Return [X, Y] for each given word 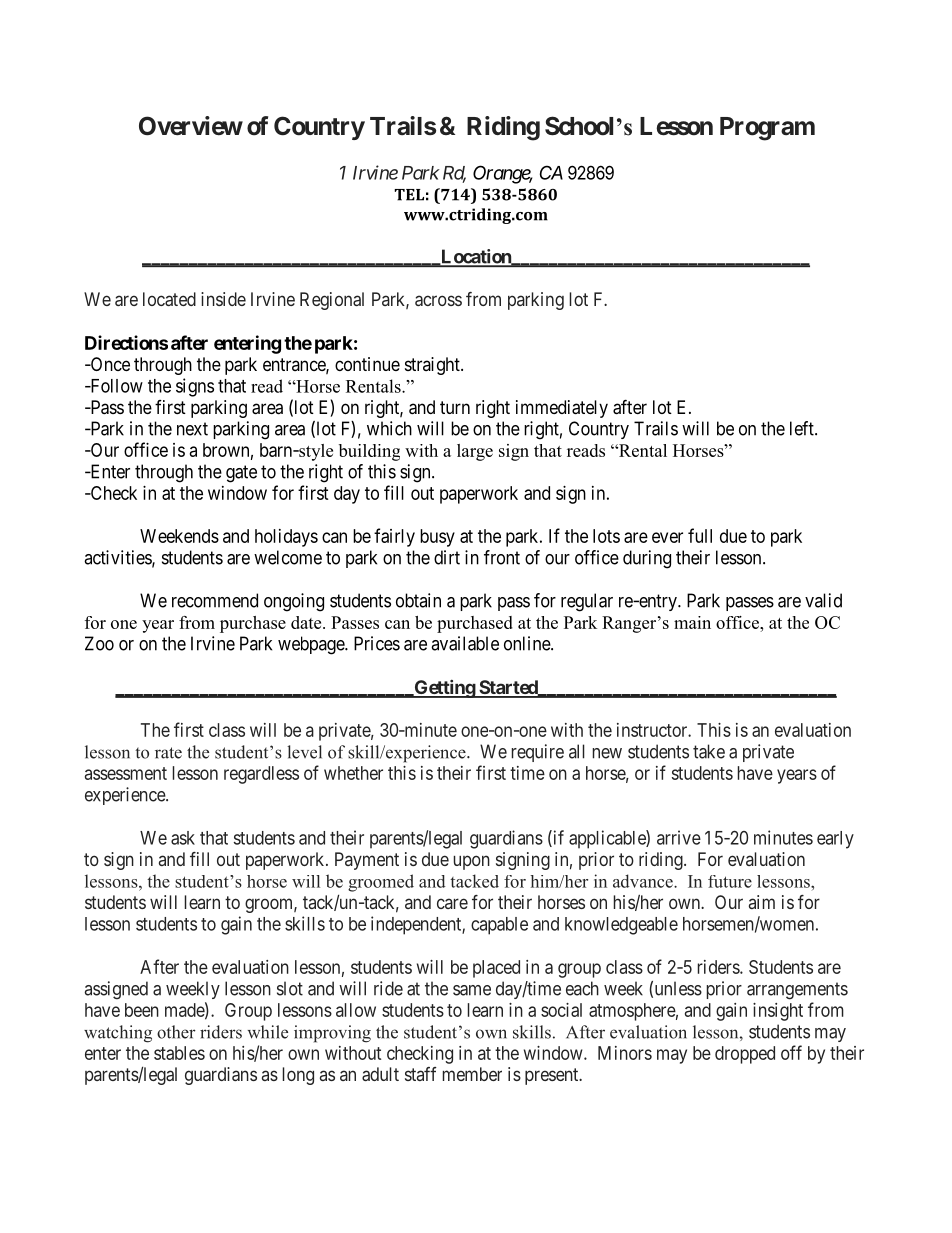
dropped [745, 1055]
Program [767, 129]
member [472, 1074]
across [438, 300]
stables [179, 1053]
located [169, 299]
